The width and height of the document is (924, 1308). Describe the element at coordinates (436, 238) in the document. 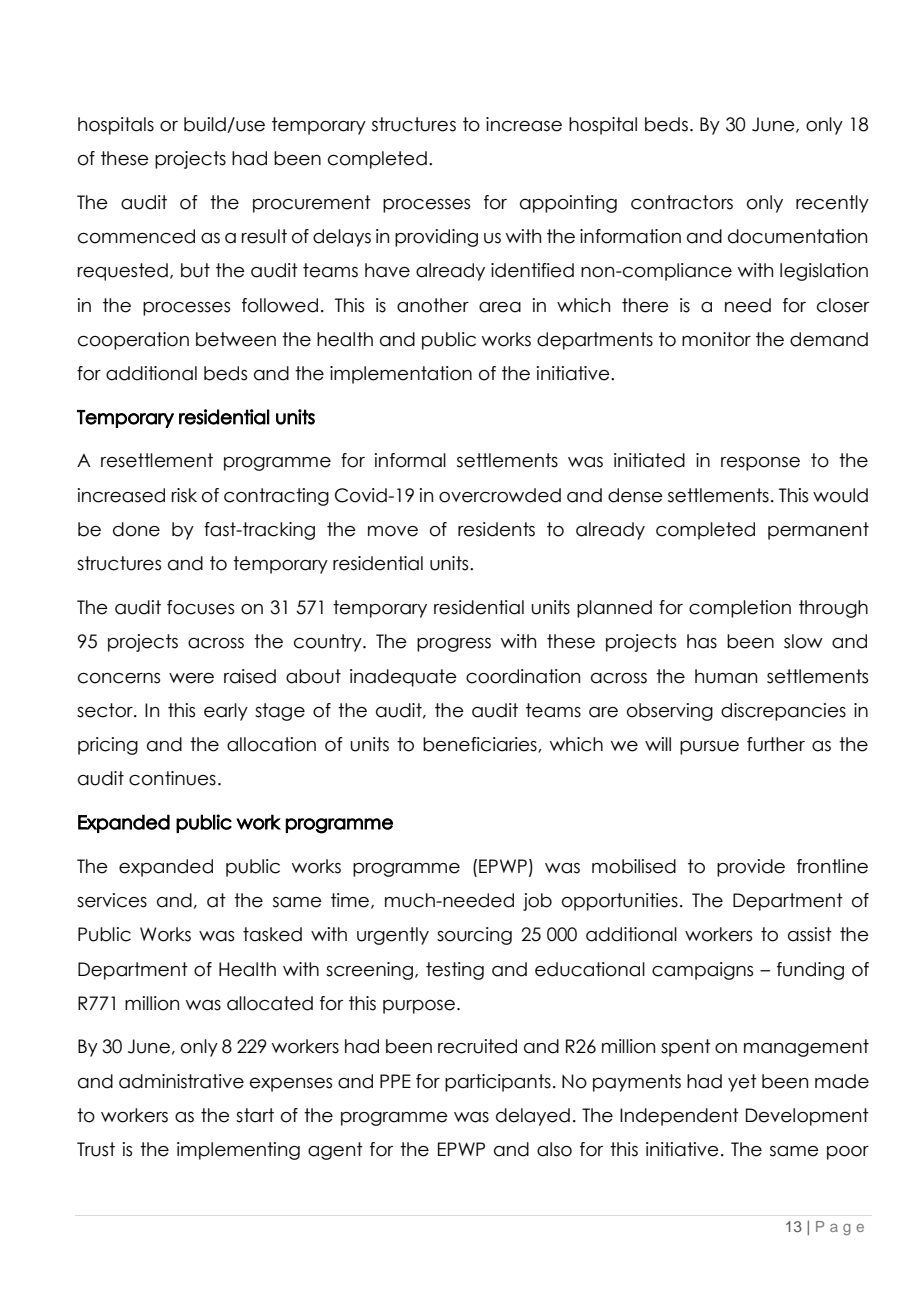

I see `providing` at that location.
